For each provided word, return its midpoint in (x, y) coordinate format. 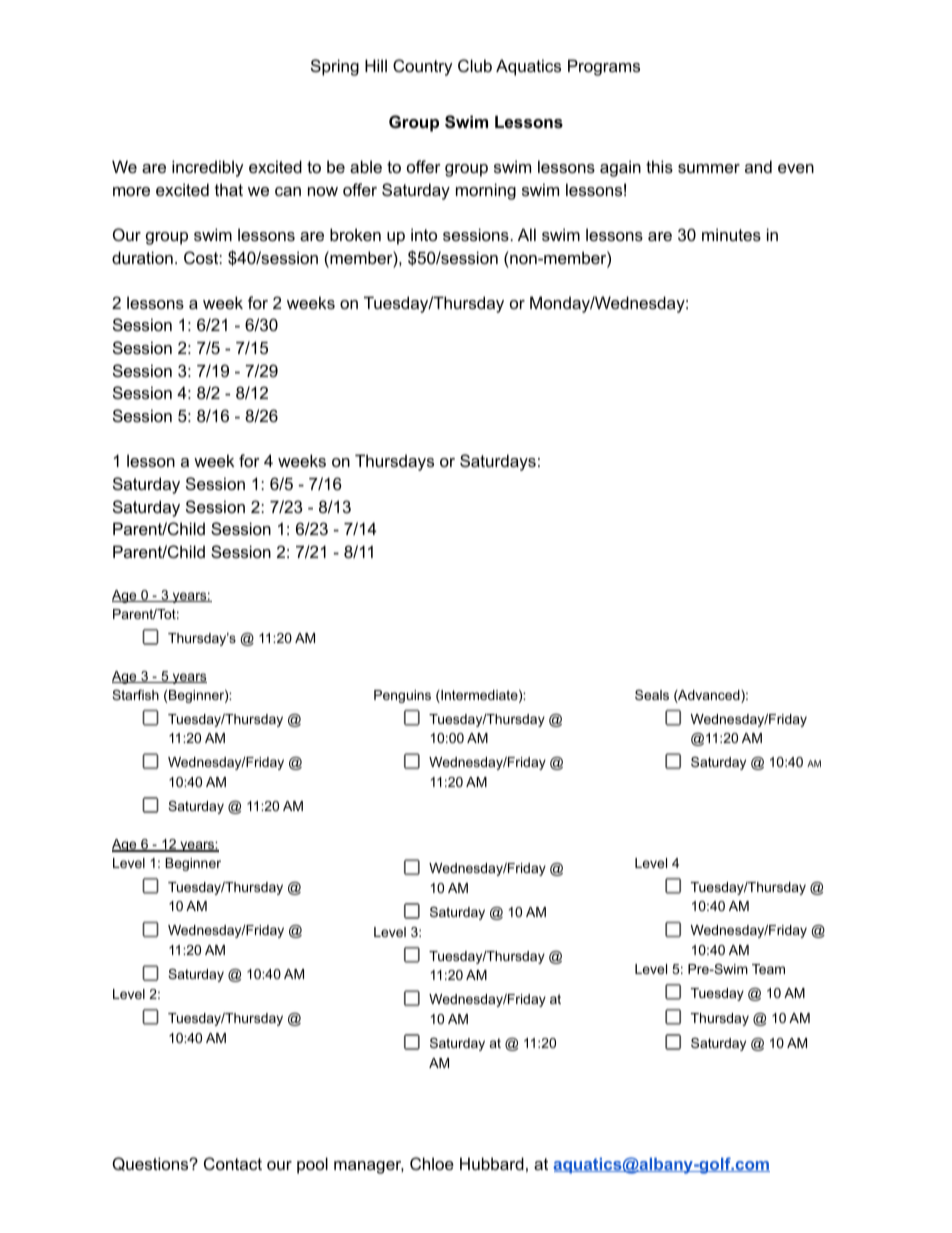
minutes (731, 234)
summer (709, 168)
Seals (652, 695)
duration (142, 257)
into (424, 234)
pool (312, 1165)
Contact (233, 1163)
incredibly (208, 168)
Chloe (432, 1163)
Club (475, 65)
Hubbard (492, 1163)
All (527, 234)
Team (768, 969)
